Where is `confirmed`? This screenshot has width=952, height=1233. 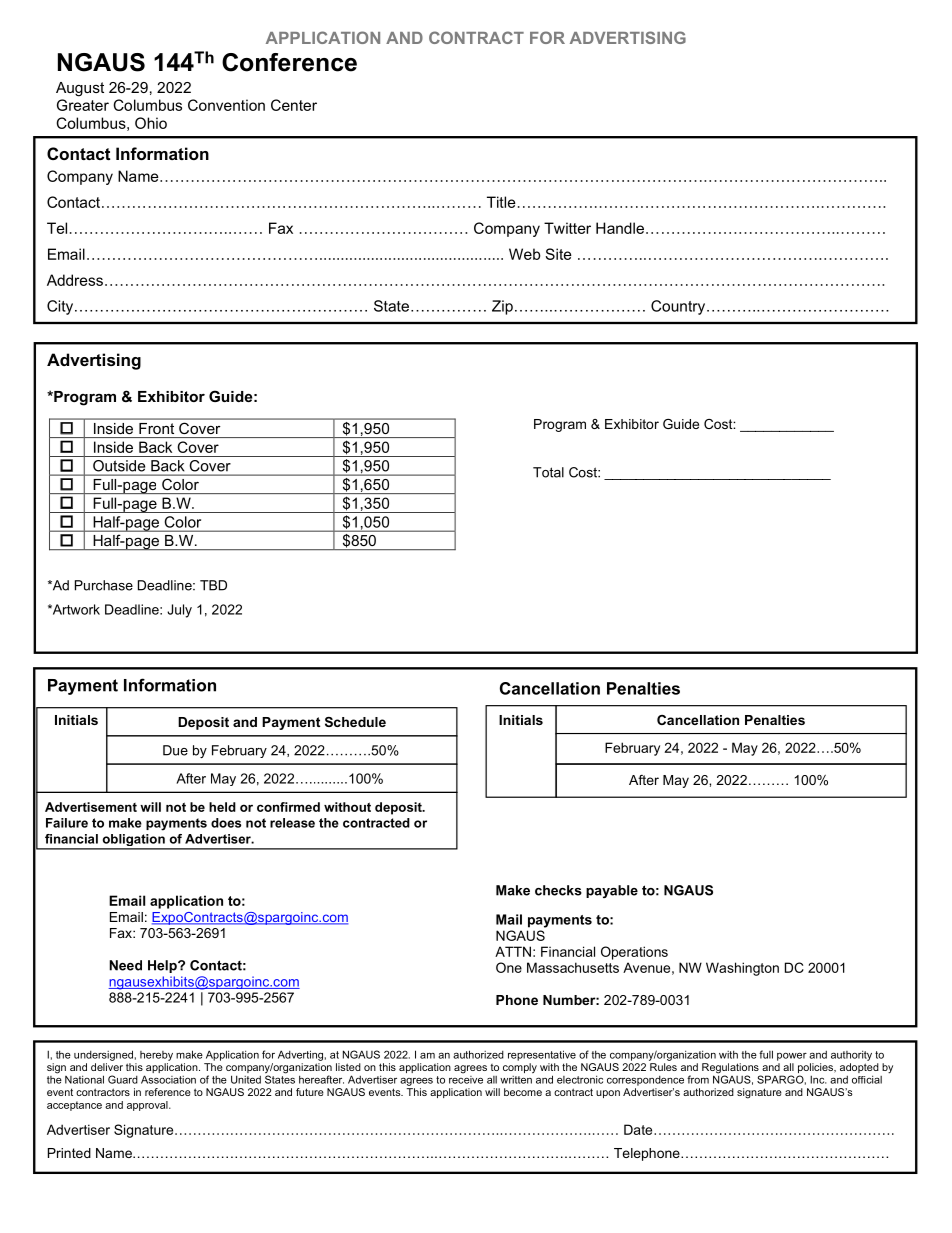 confirmed is located at coordinates (288, 807).
